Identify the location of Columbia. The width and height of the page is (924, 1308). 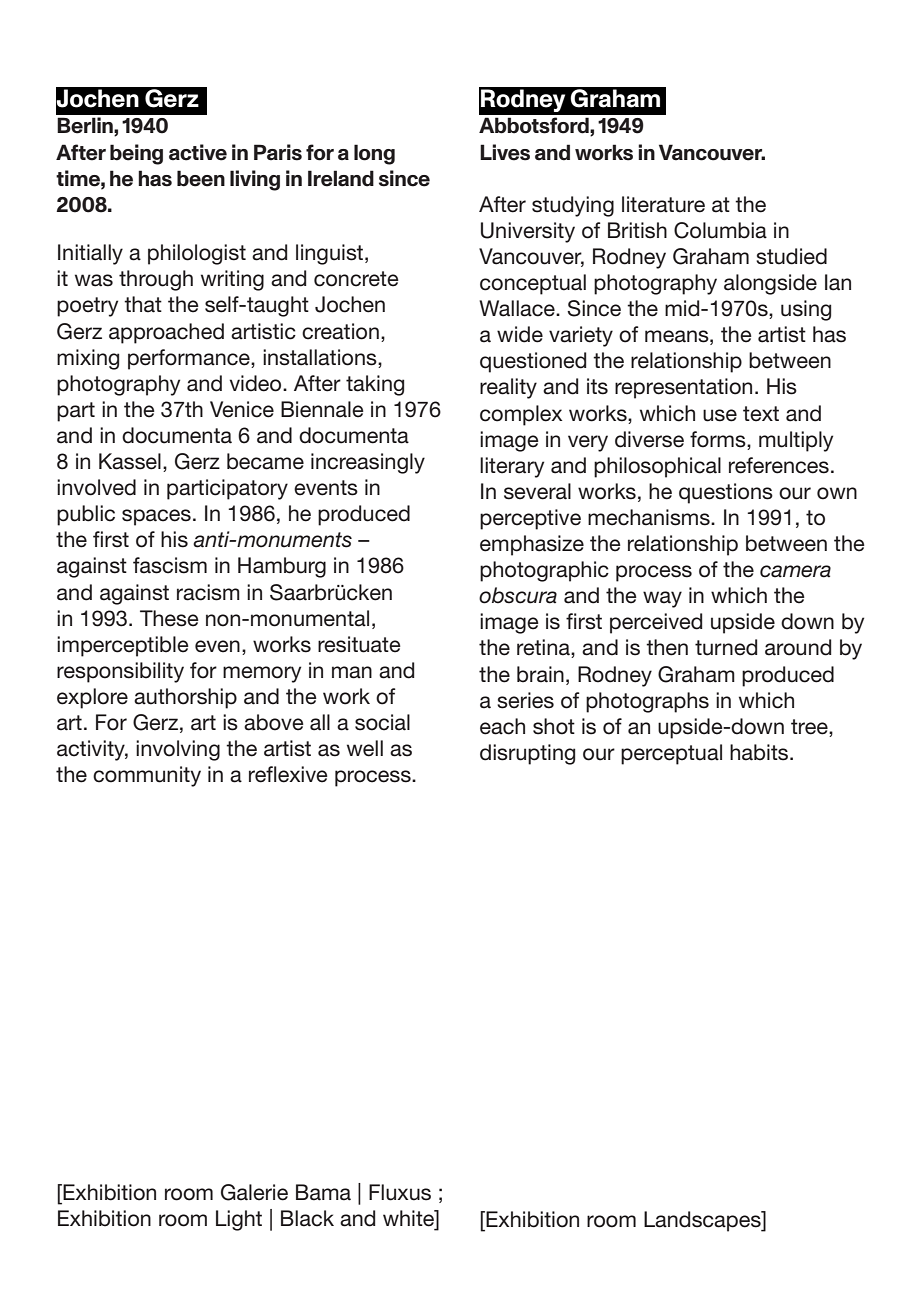
(720, 230).
